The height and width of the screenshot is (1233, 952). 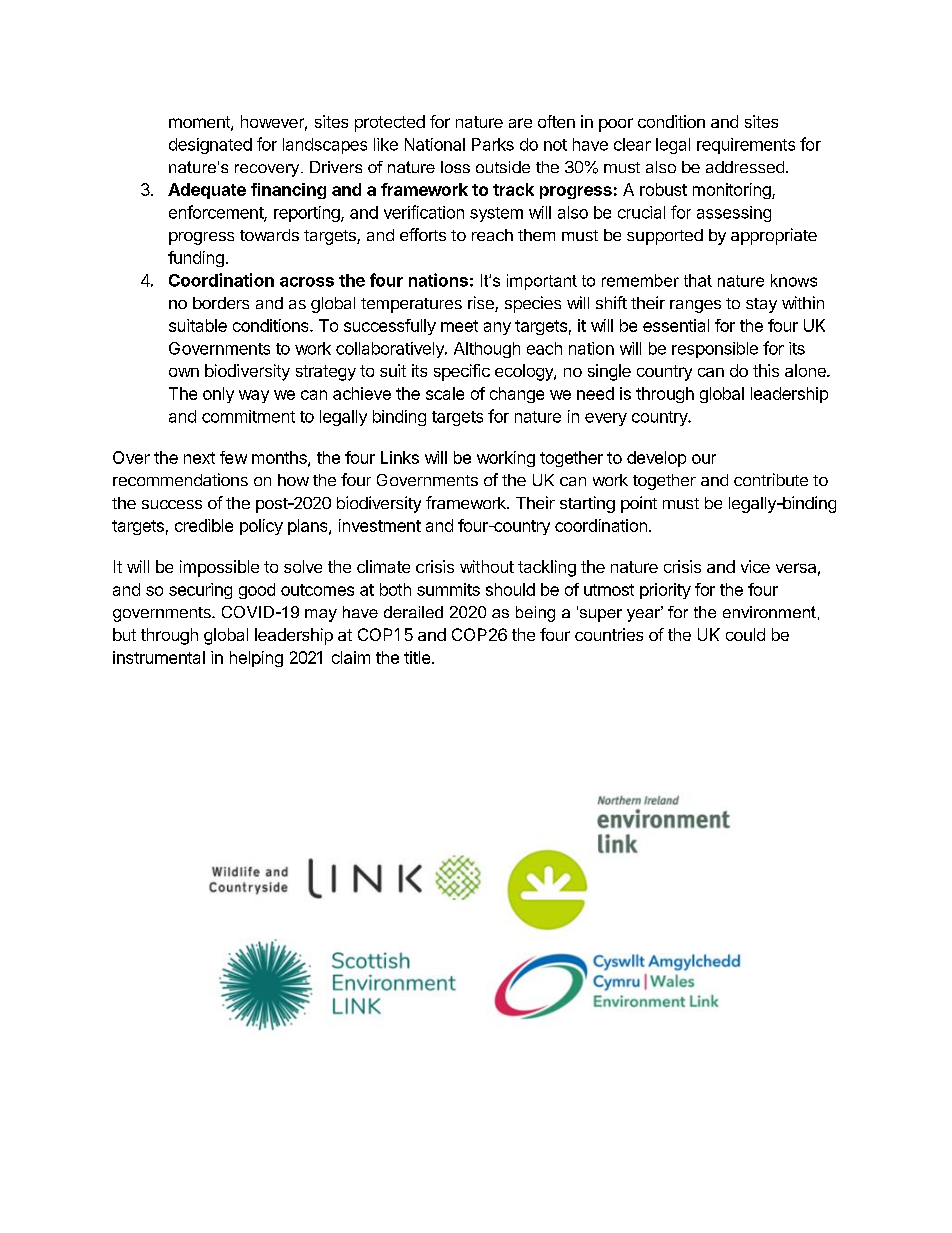 What do you see at coordinates (493, 144) in the screenshot?
I see `Parks` at bounding box center [493, 144].
